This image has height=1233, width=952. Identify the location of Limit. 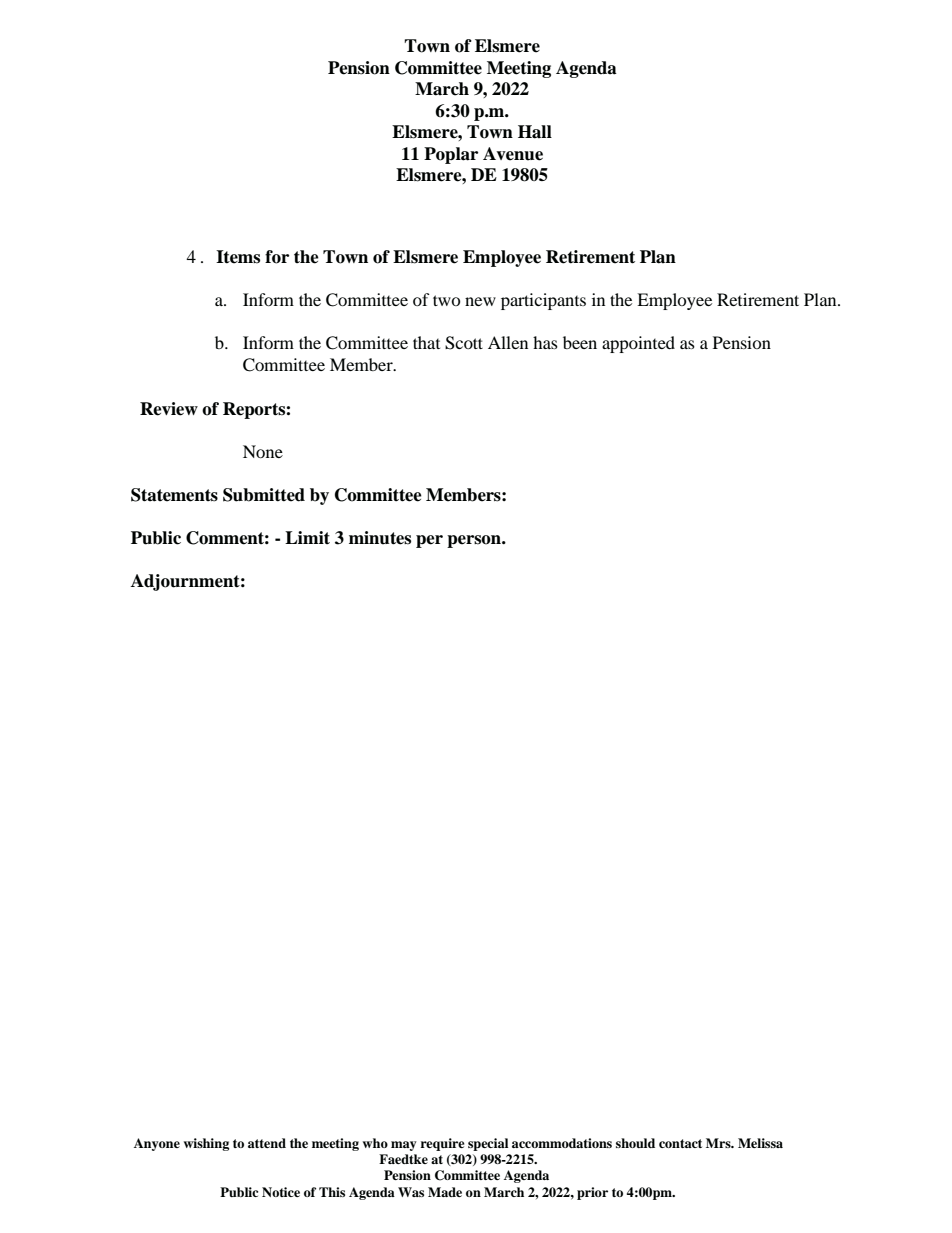
(307, 537).
